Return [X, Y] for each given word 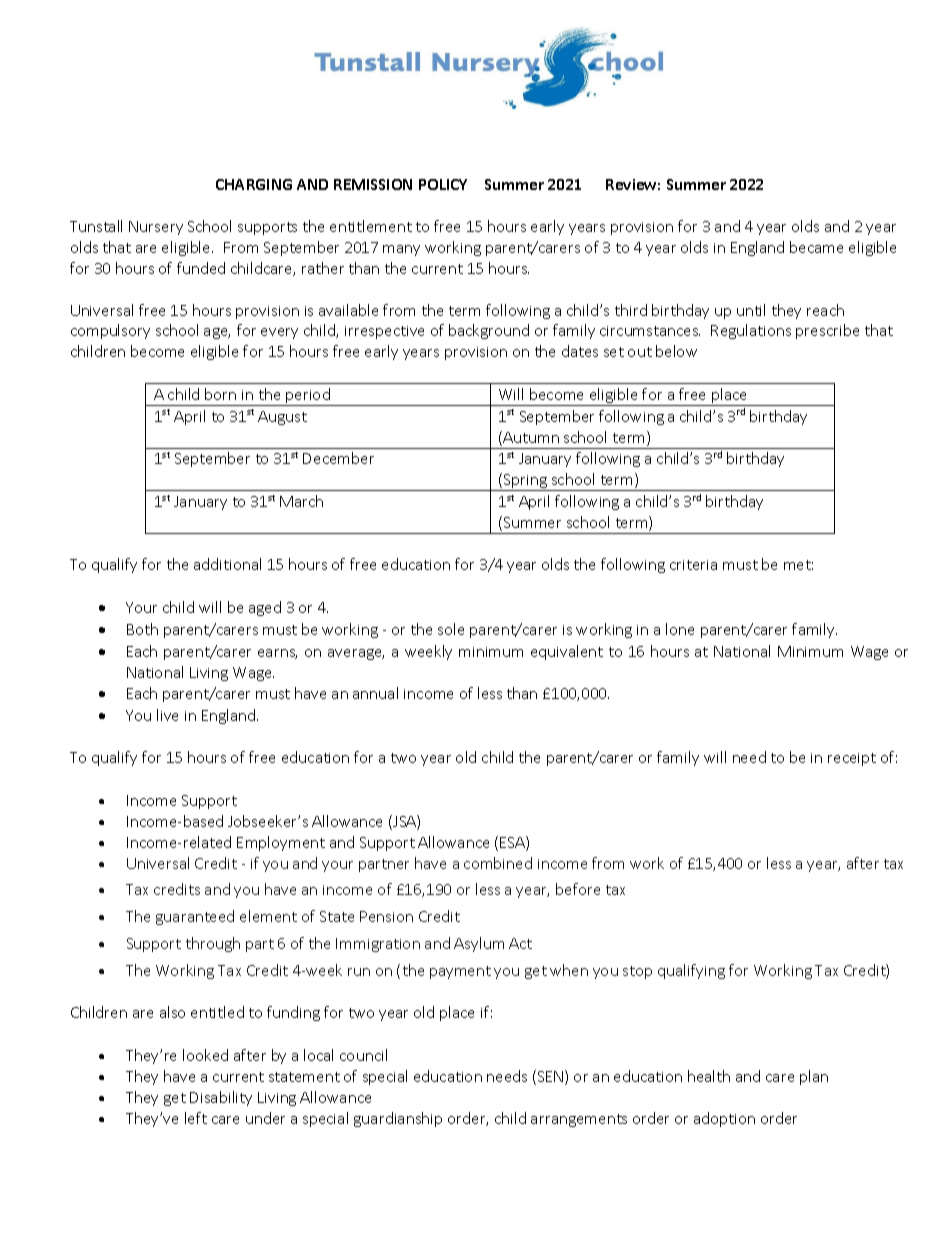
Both [142, 629]
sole [451, 629]
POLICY [443, 184]
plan [814, 1077]
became [816, 247]
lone [680, 629]
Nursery [156, 228]
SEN [552, 1077]
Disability [221, 1098]
